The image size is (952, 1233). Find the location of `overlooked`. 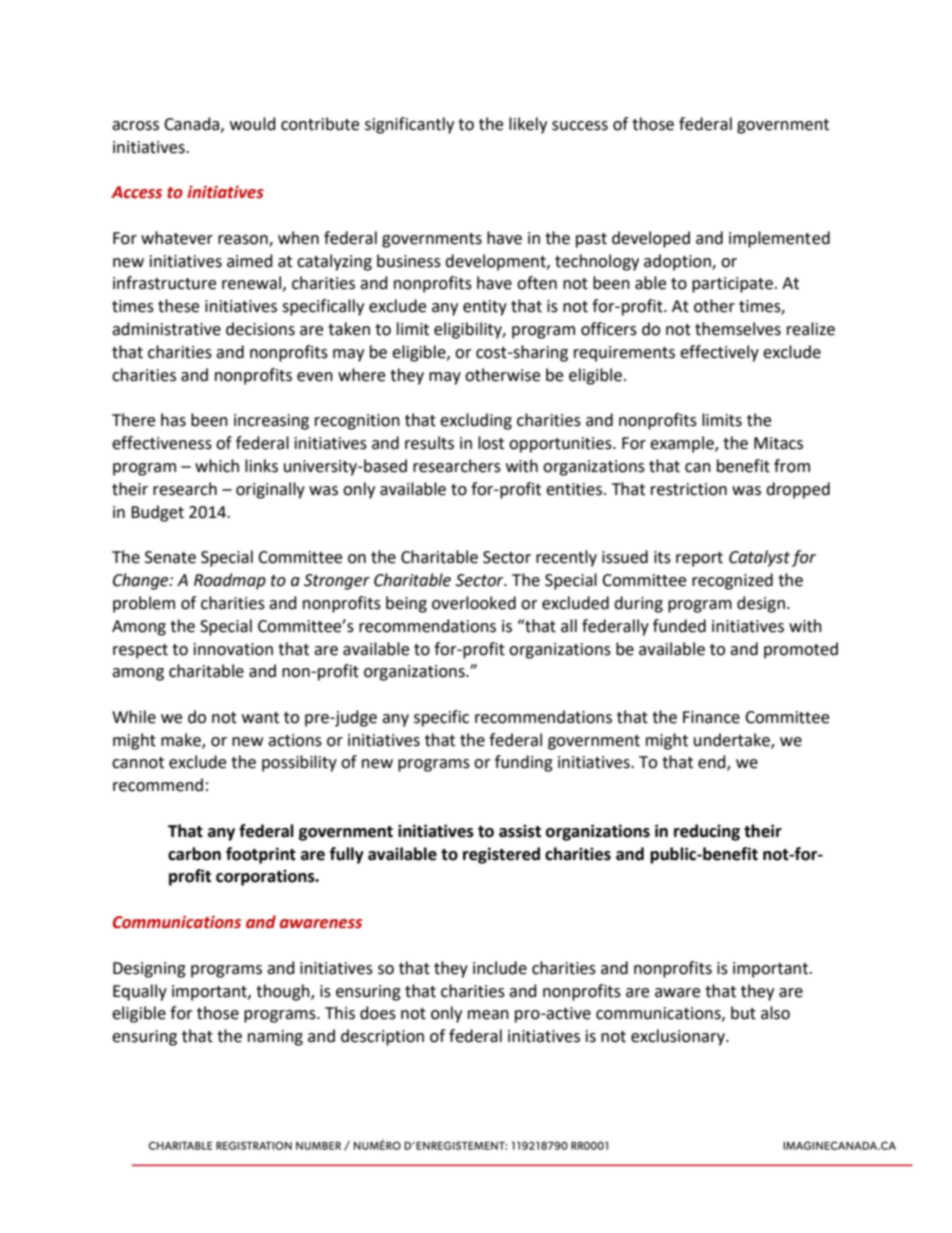

overlooked is located at coordinates (474, 603).
